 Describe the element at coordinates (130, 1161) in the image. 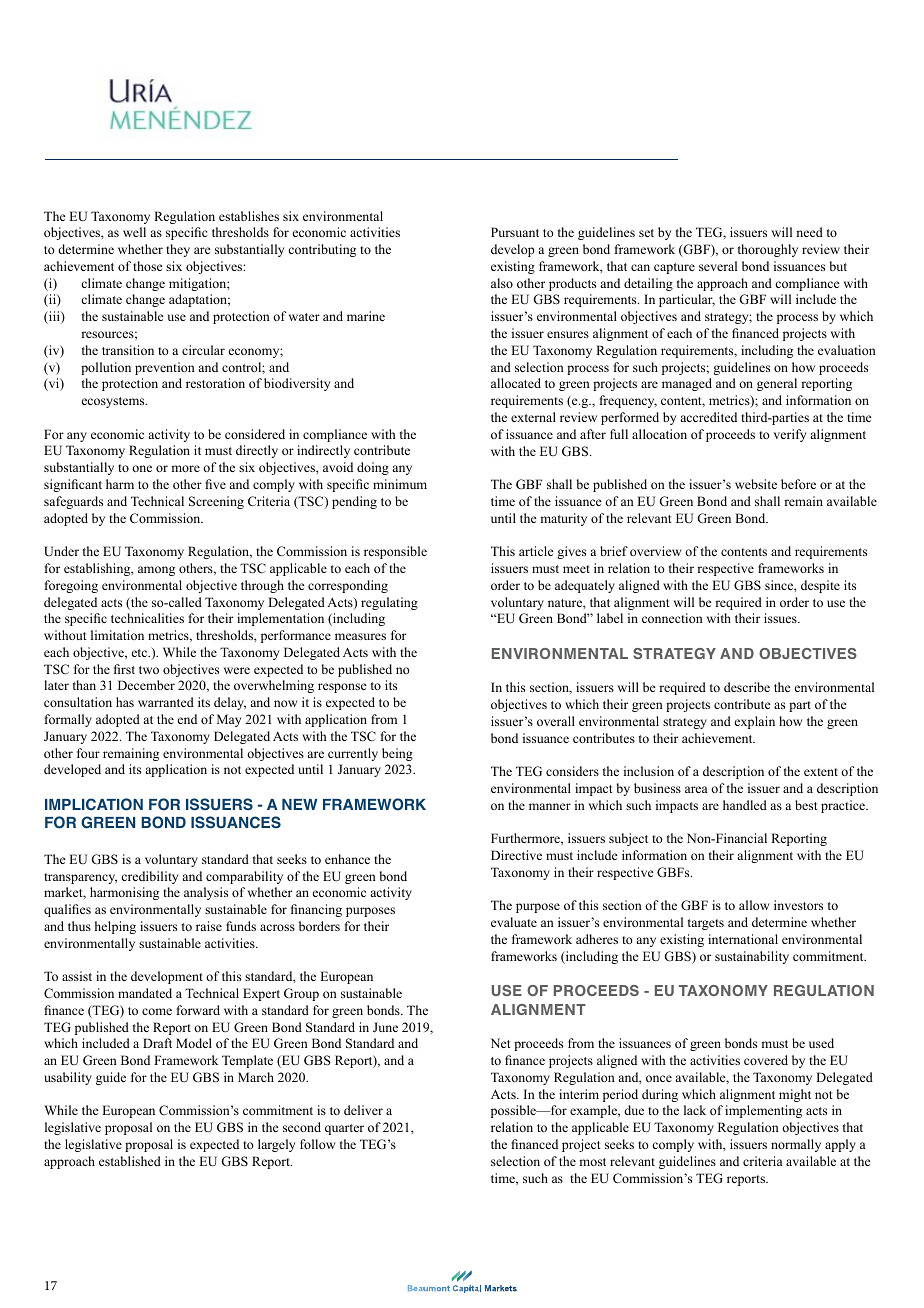

I see `established` at that location.
